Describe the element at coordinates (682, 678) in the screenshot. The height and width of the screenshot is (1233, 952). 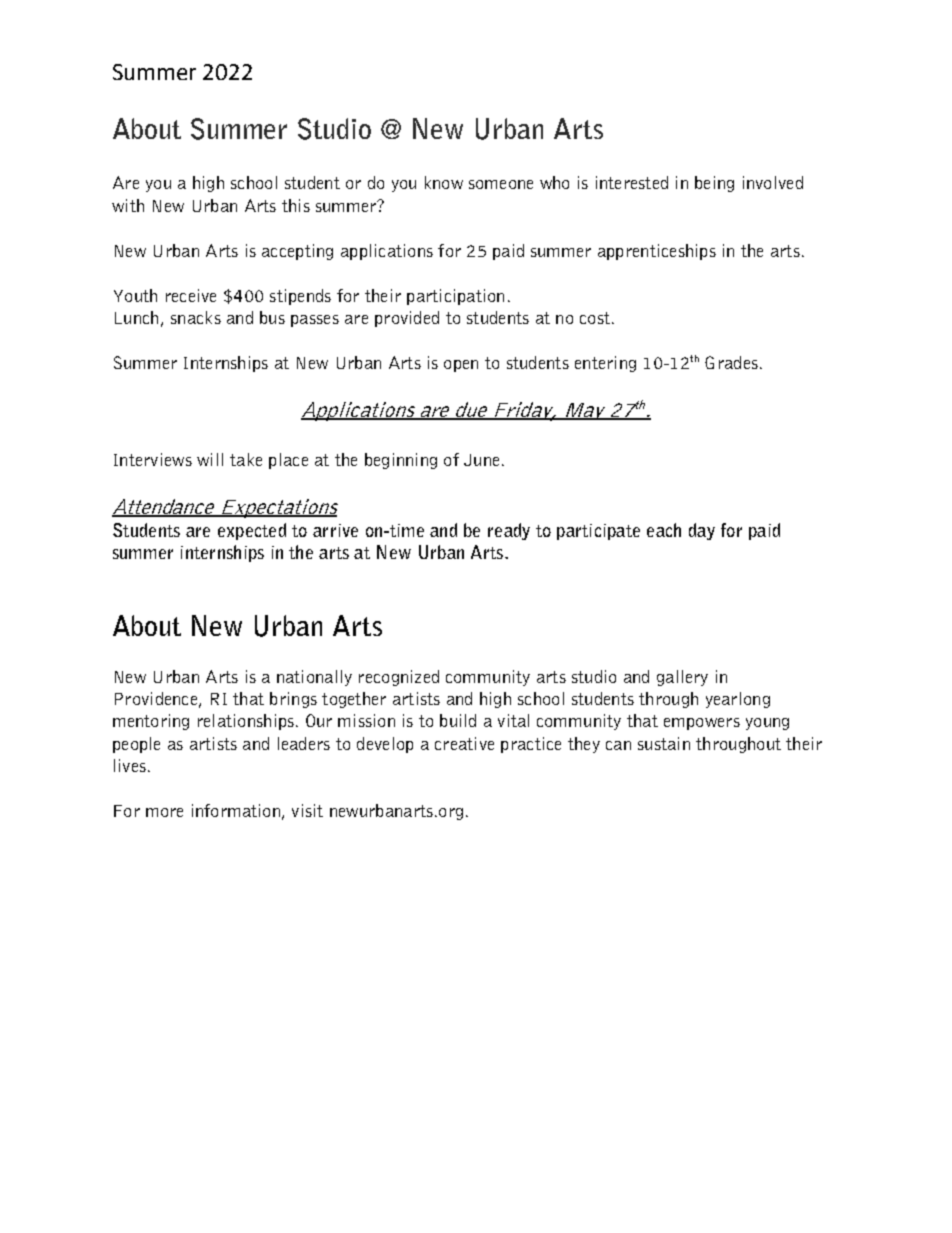
I see `gallery` at that location.
